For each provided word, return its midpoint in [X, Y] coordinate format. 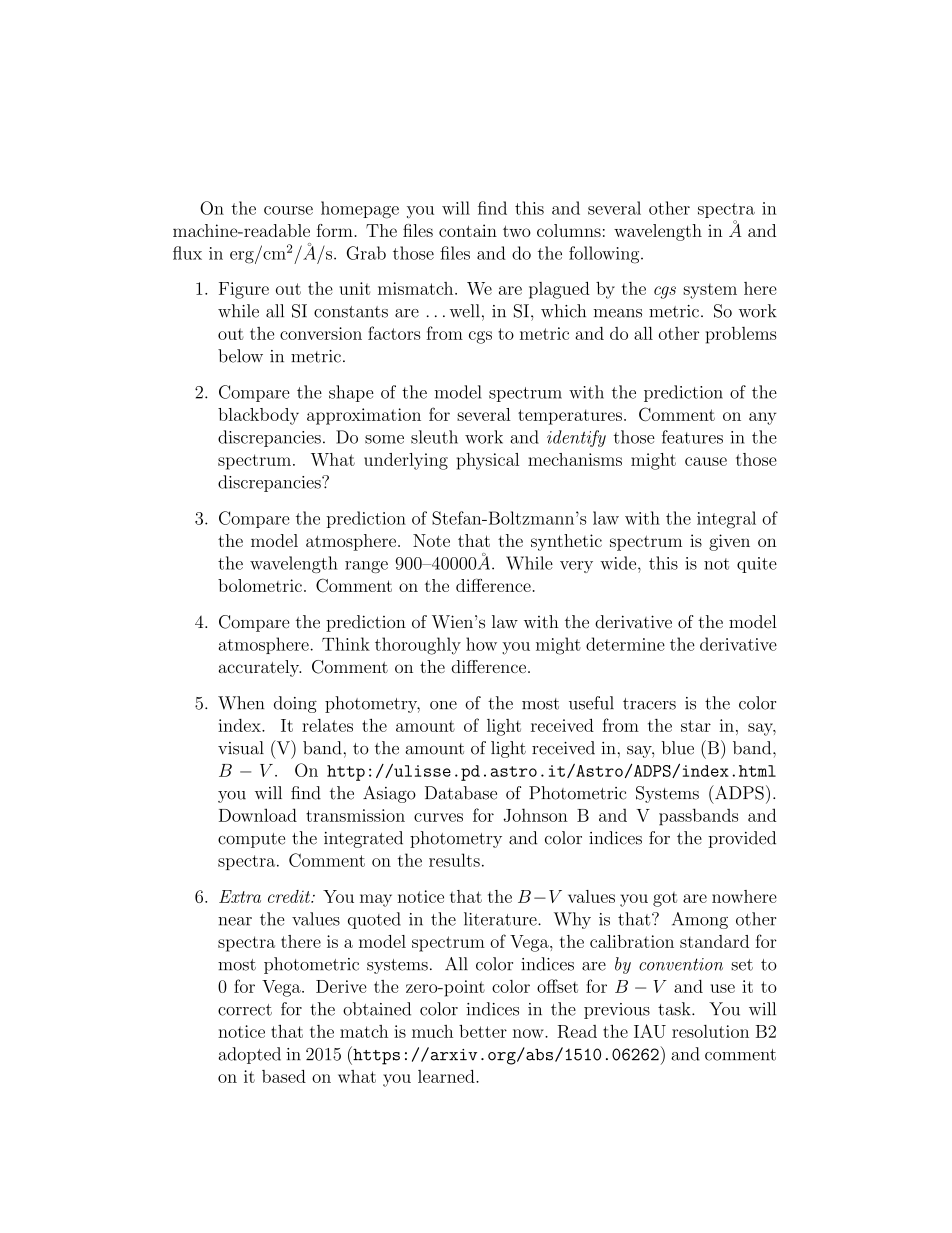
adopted [249, 1055]
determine [625, 644]
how [481, 644]
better [483, 1031]
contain [468, 230]
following [605, 255]
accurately [259, 668]
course [288, 210]
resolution [710, 1031]
